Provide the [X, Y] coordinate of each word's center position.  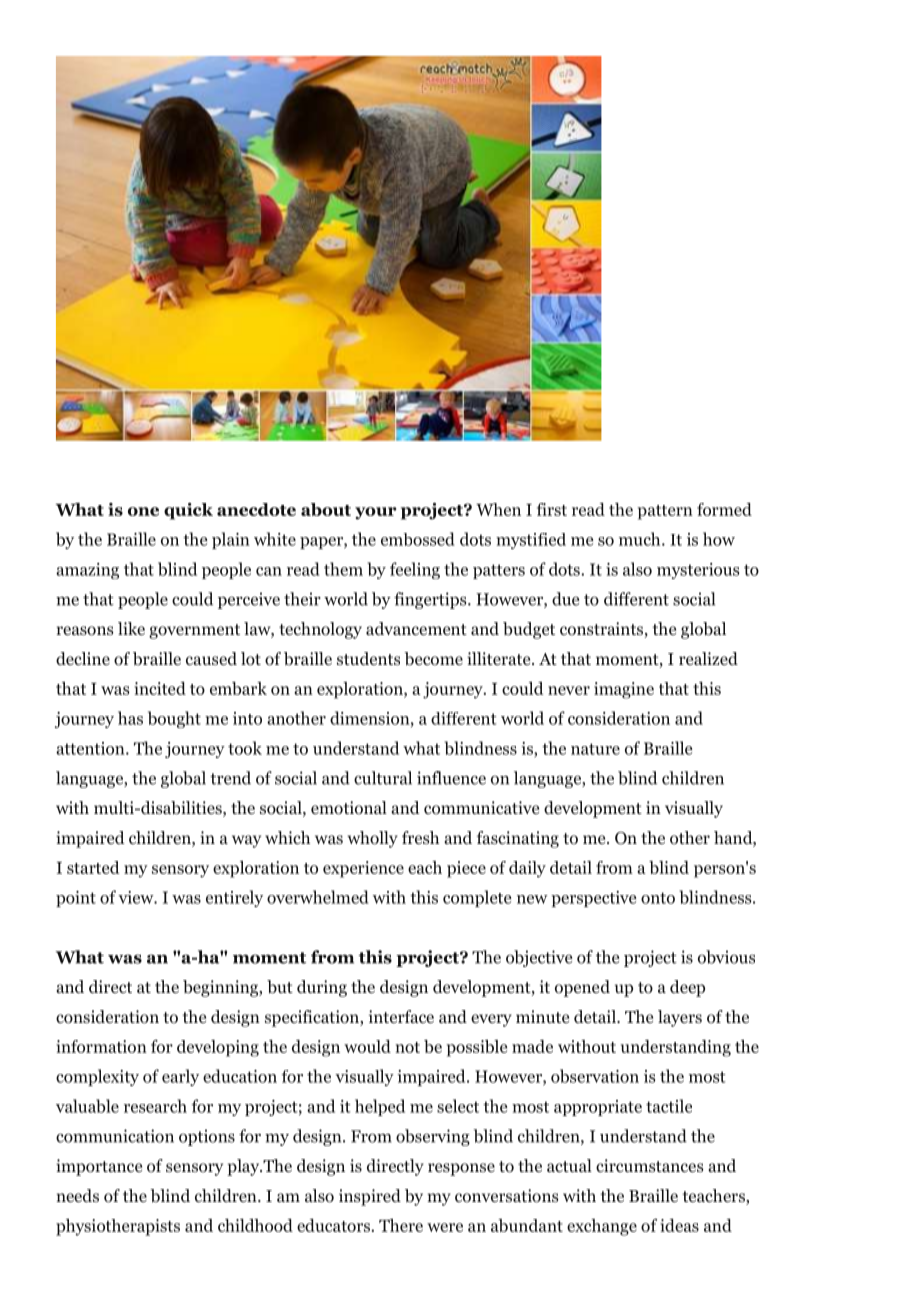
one [143, 511]
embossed [418, 539]
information [101, 1046]
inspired [370, 1197]
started [93, 867]
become [433, 659]
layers [680, 1018]
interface [401, 1016]
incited [160, 688]
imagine [624, 690]
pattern [665, 512]
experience [363, 869]
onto [658, 898]
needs [77, 1196]
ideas [679, 1225]
